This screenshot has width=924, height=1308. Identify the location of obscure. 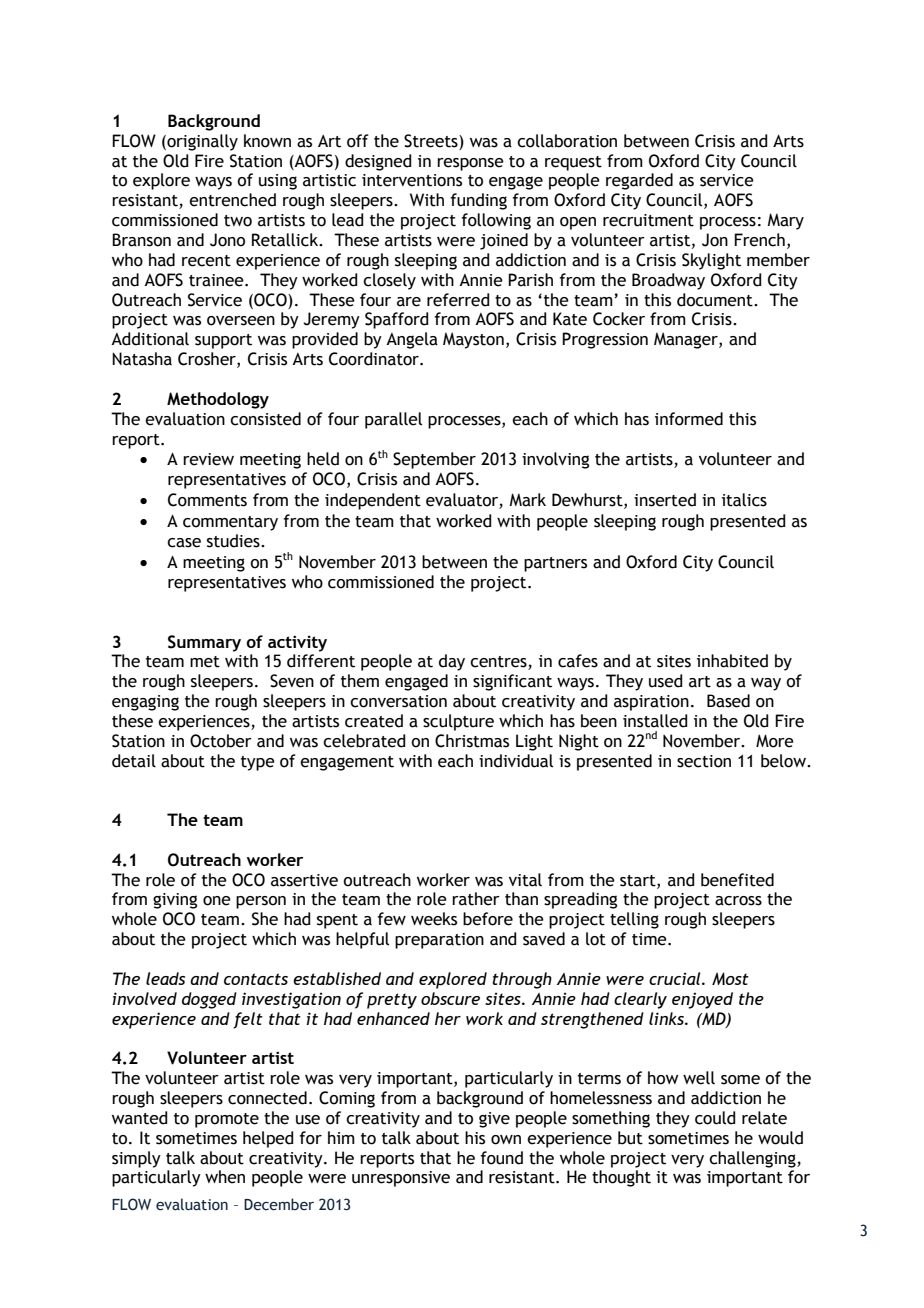
(450, 998).
